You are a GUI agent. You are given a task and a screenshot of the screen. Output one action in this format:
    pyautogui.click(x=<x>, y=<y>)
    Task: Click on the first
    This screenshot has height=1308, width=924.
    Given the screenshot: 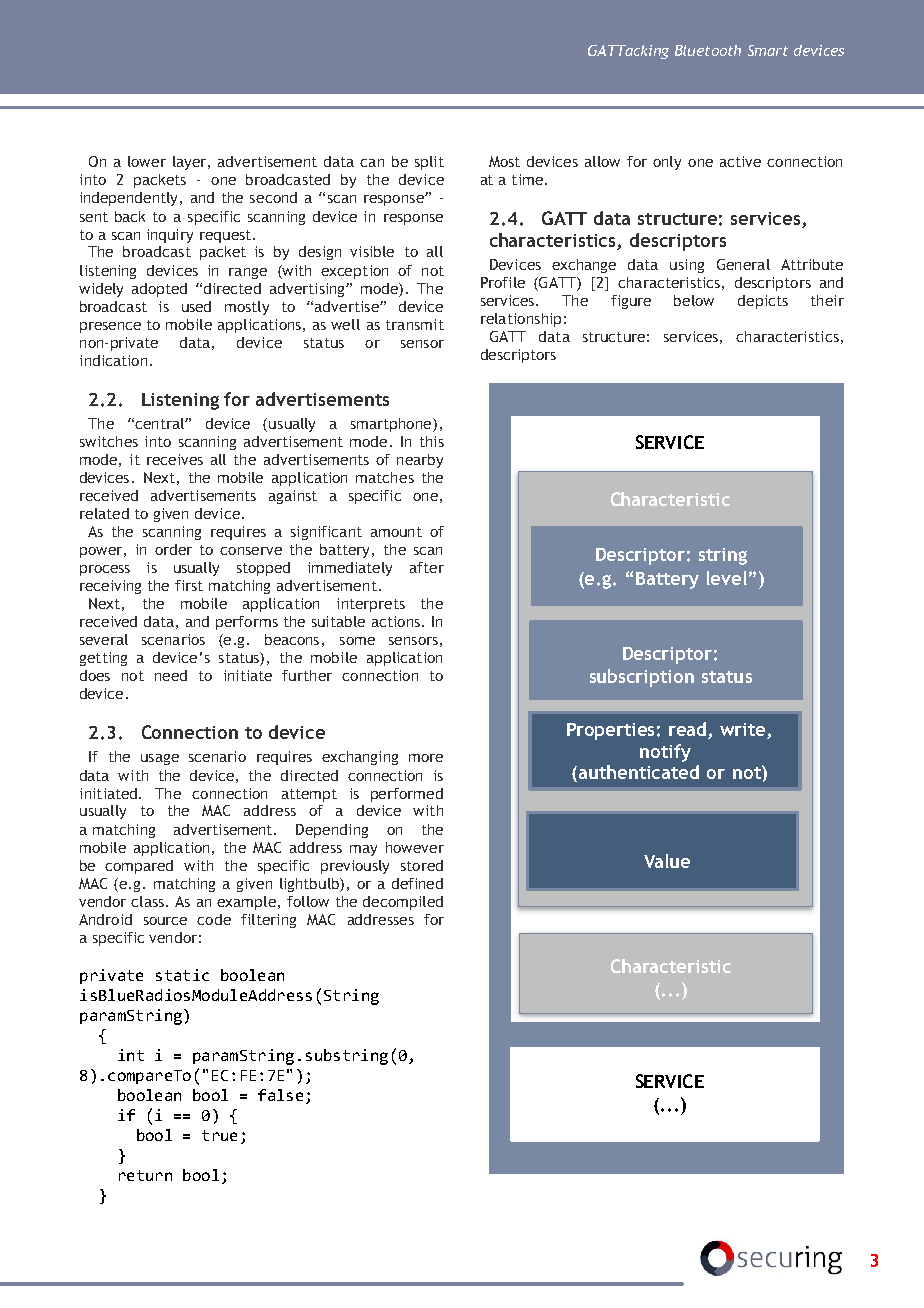 What is the action you would take?
    pyautogui.click(x=189, y=585)
